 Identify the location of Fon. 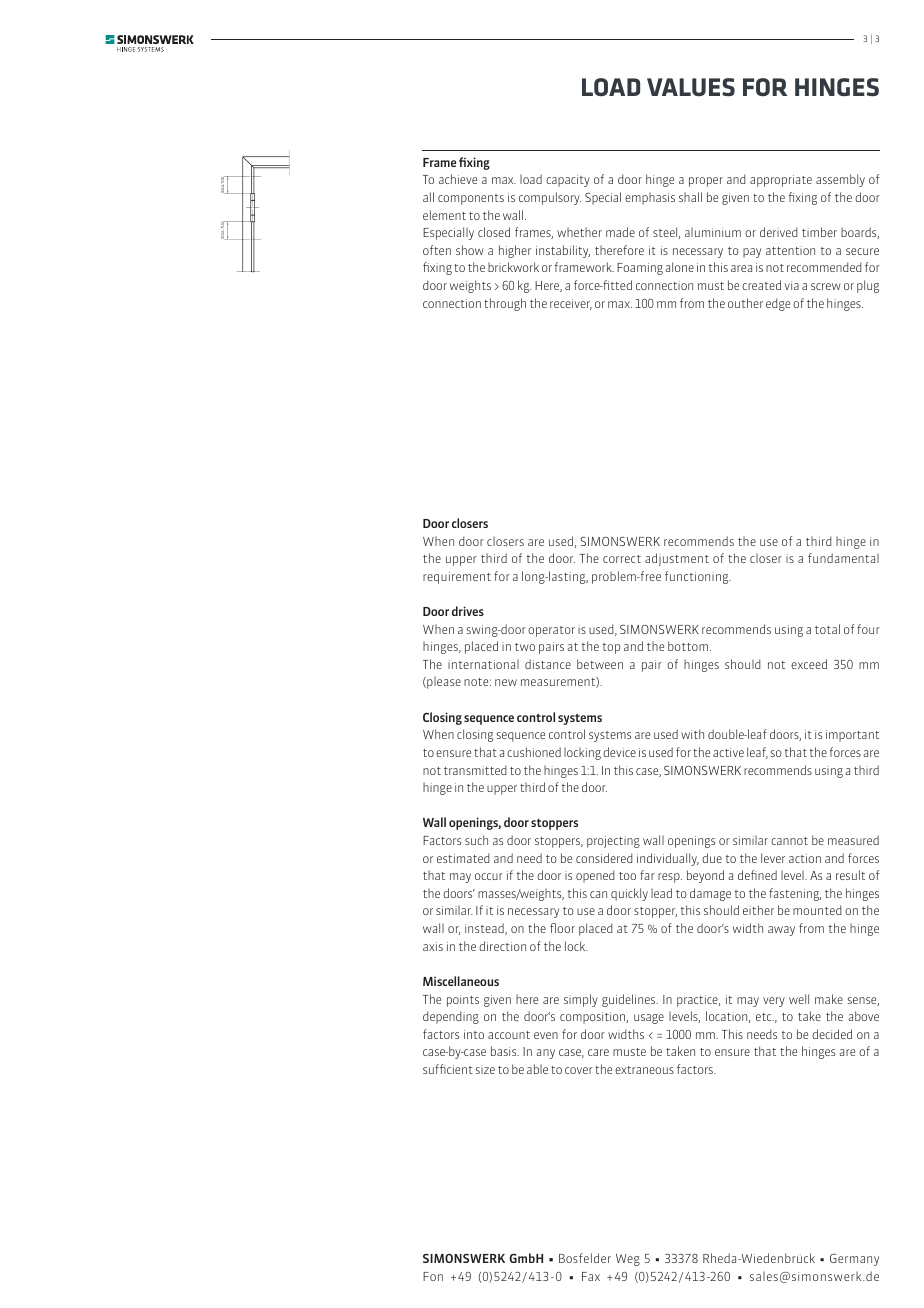
(433, 1276).
